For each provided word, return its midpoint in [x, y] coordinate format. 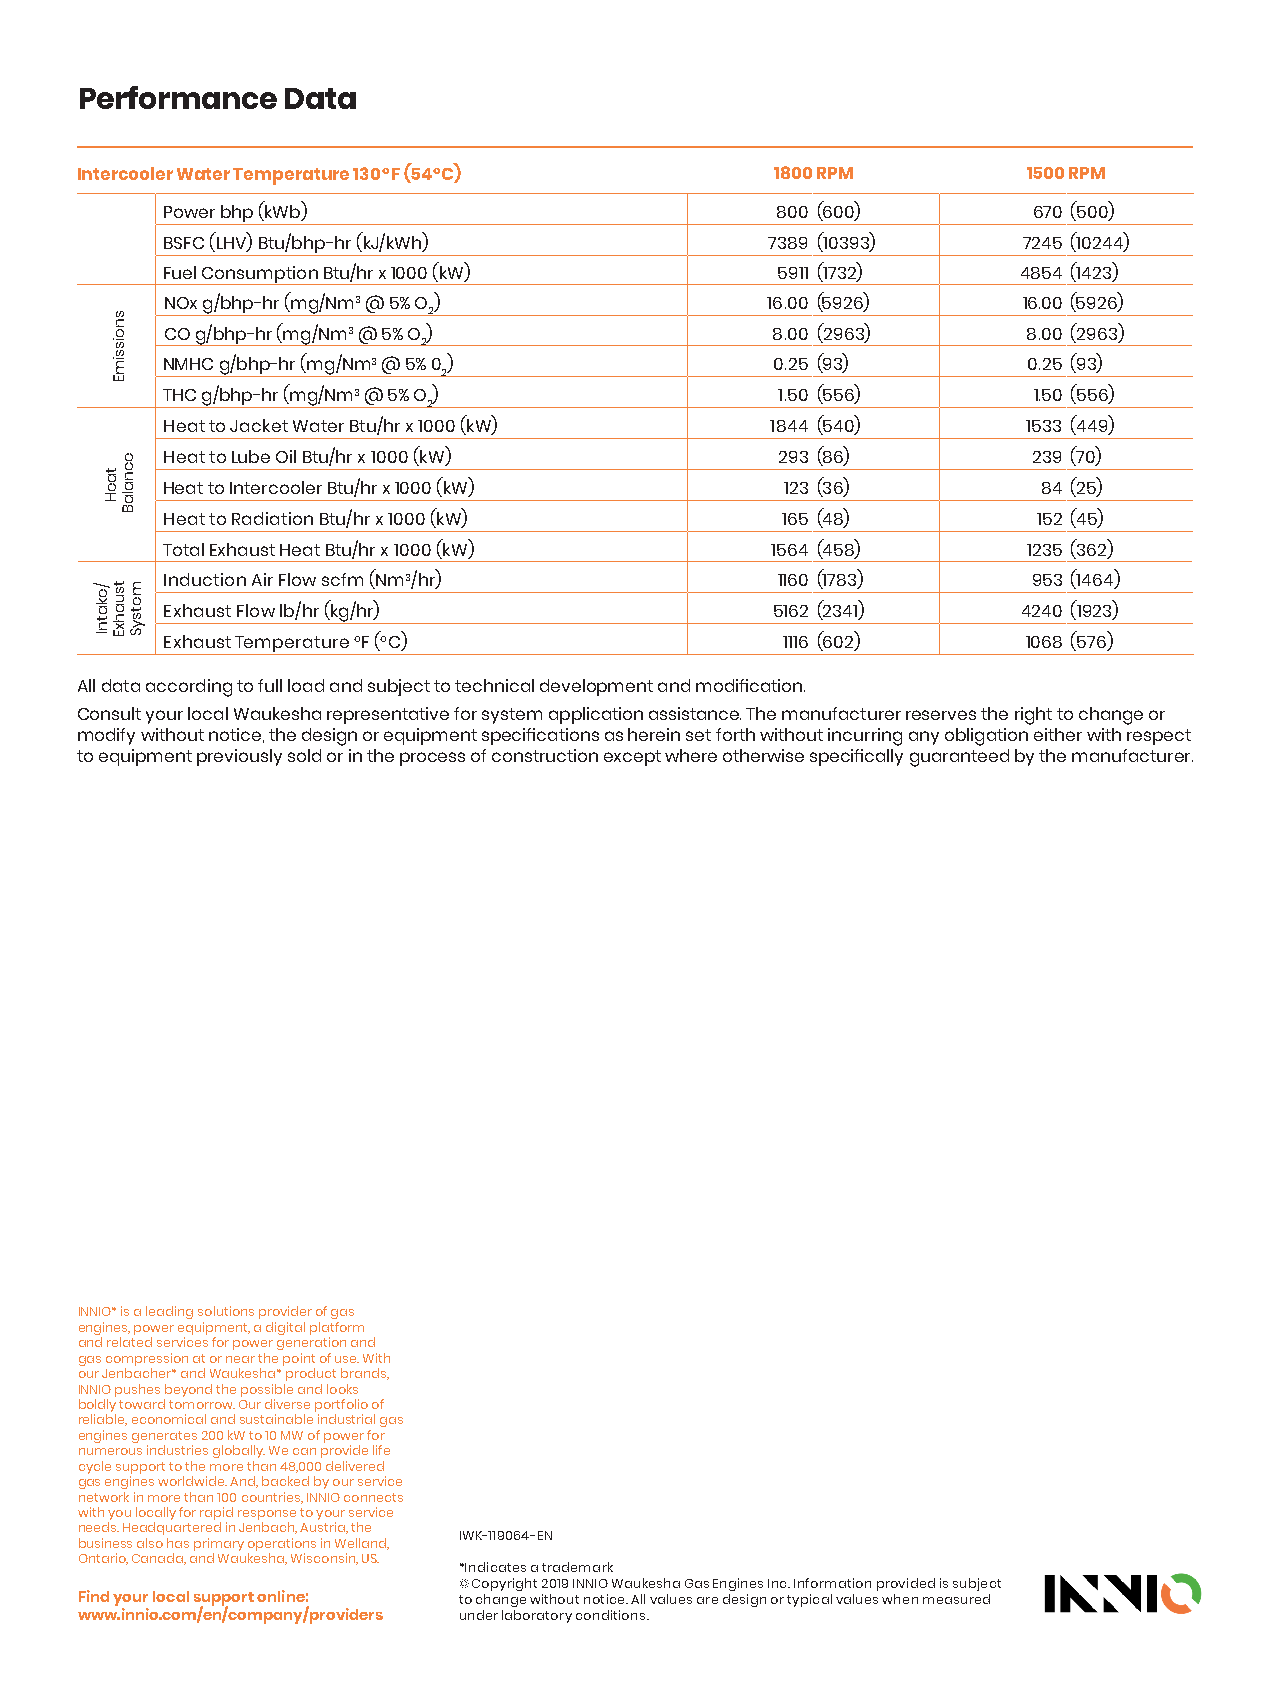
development [596, 687]
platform [337, 1330]
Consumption [260, 275]
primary [219, 1546]
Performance [178, 97]
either [1058, 734]
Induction [205, 579]
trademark [577, 1567]
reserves [941, 715]
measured [956, 1599]
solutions [226, 1311]
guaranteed [959, 758]
